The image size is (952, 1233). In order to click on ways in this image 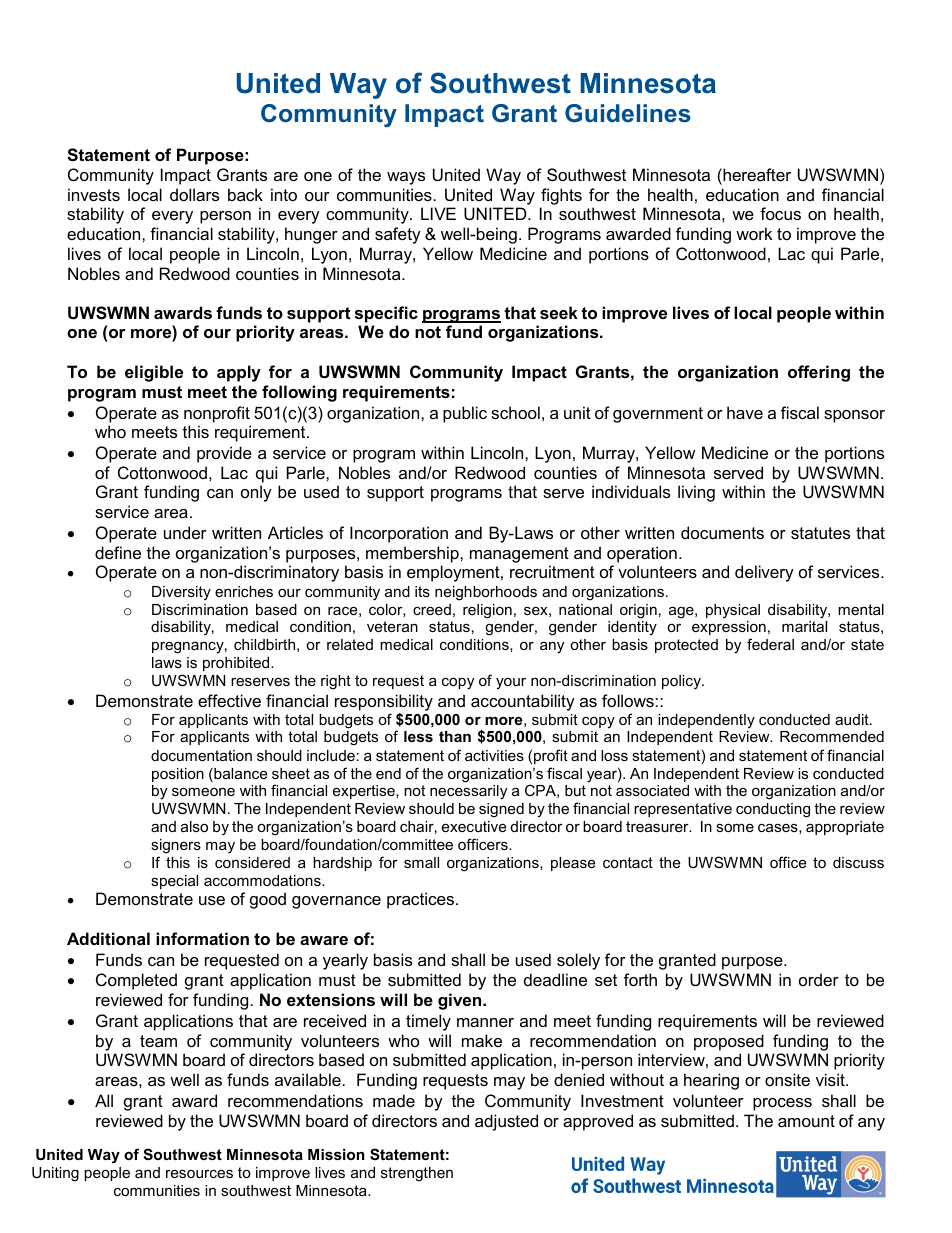, I will do `click(406, 178)`.
